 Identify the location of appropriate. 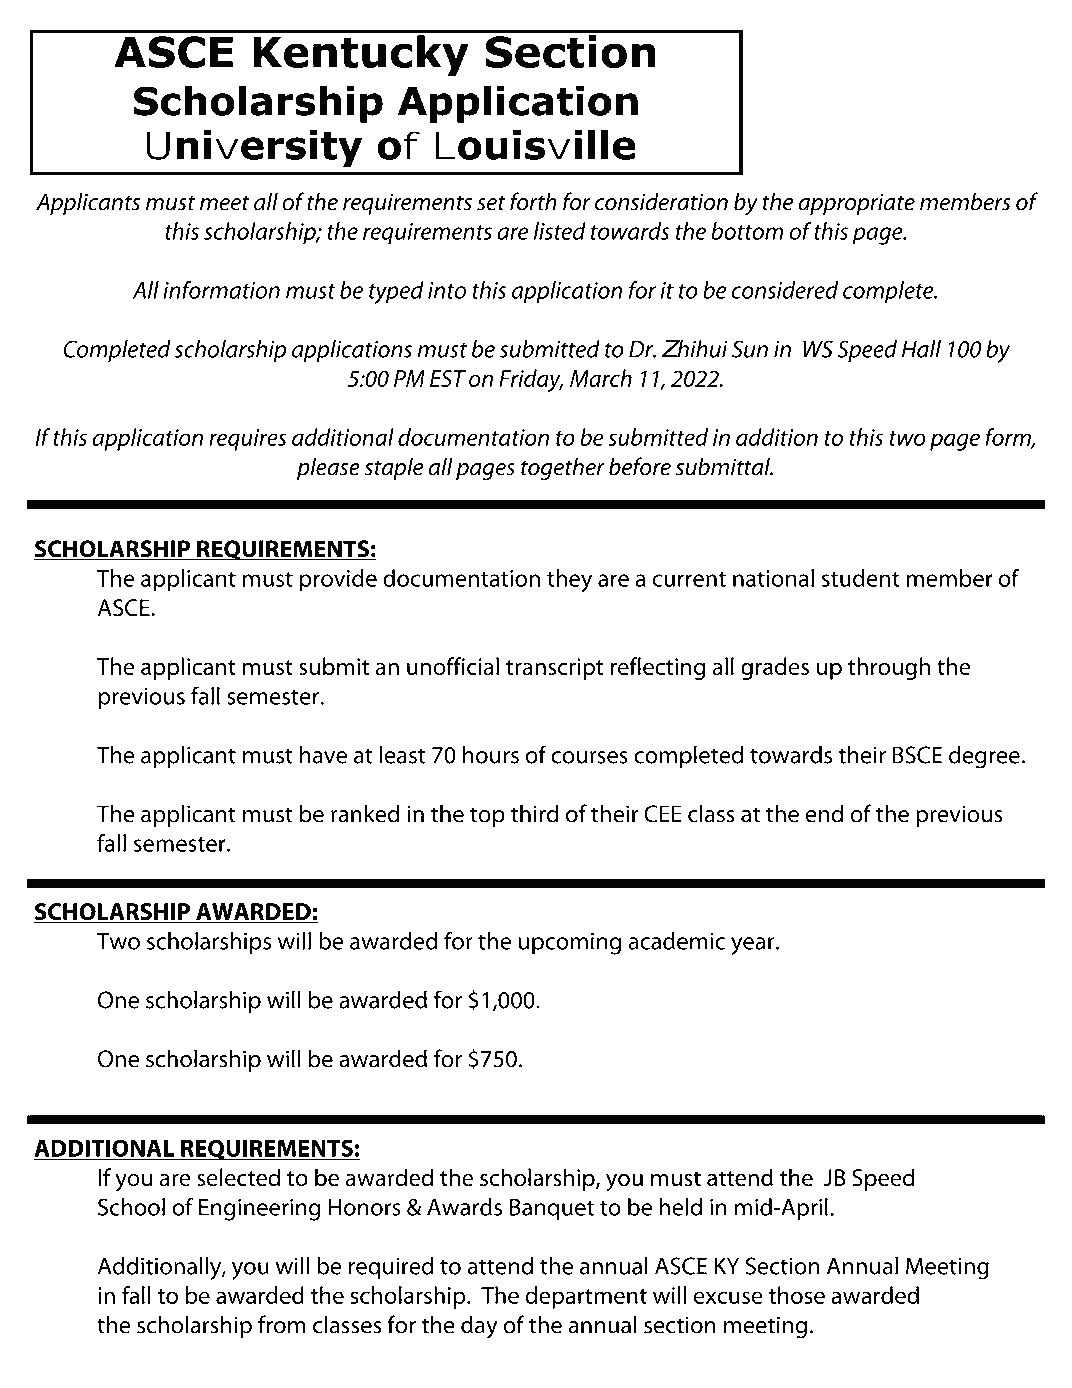
(856, 204).
